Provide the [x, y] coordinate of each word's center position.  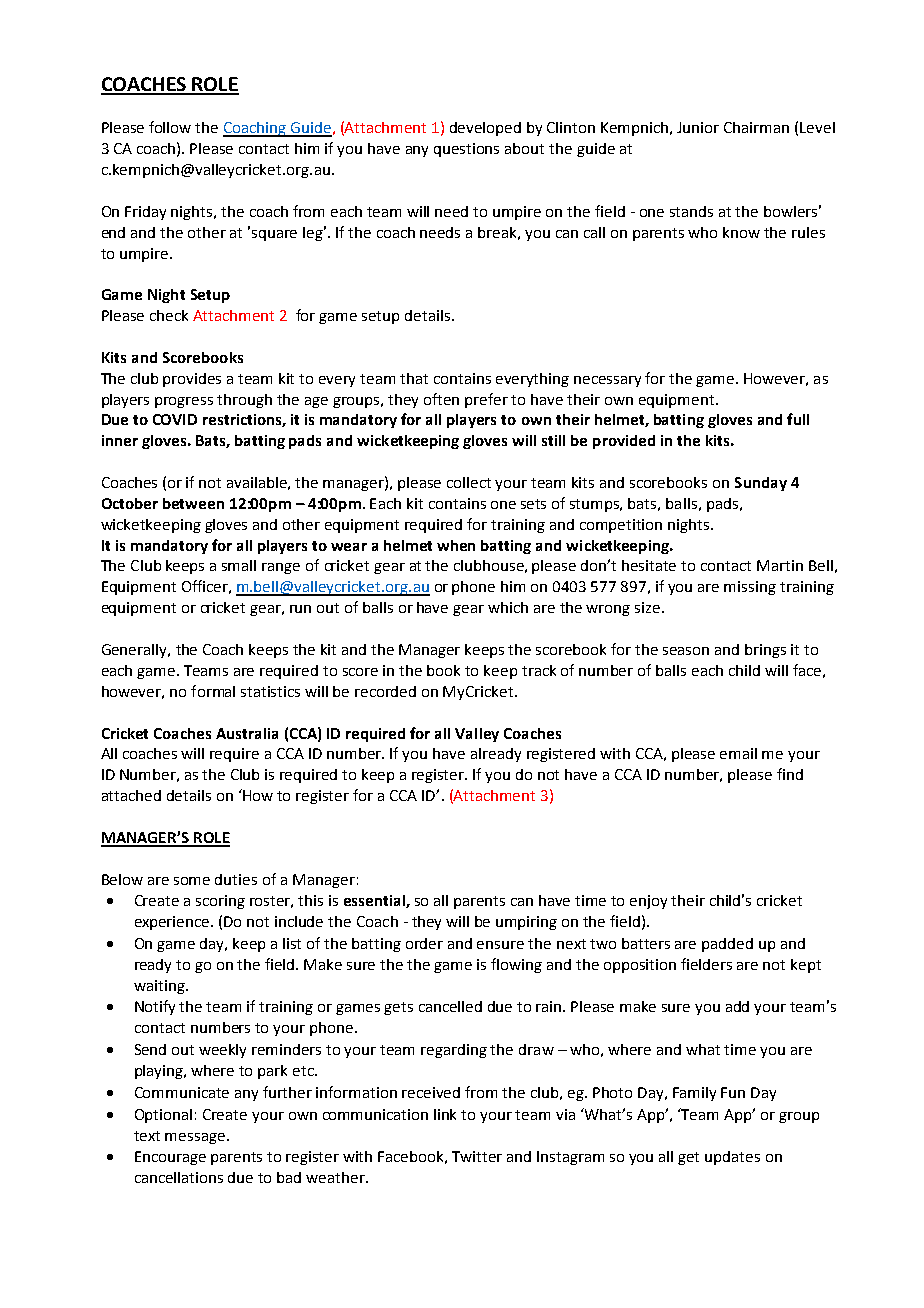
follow [170, 127]
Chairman [756, 127]
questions [466, 150]
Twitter [477, 1156]
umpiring [526, 923]
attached [131, 795]
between [193, 503]
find [790, 774]
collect [469, 482]
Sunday [761, 484]
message [195, 1138]
